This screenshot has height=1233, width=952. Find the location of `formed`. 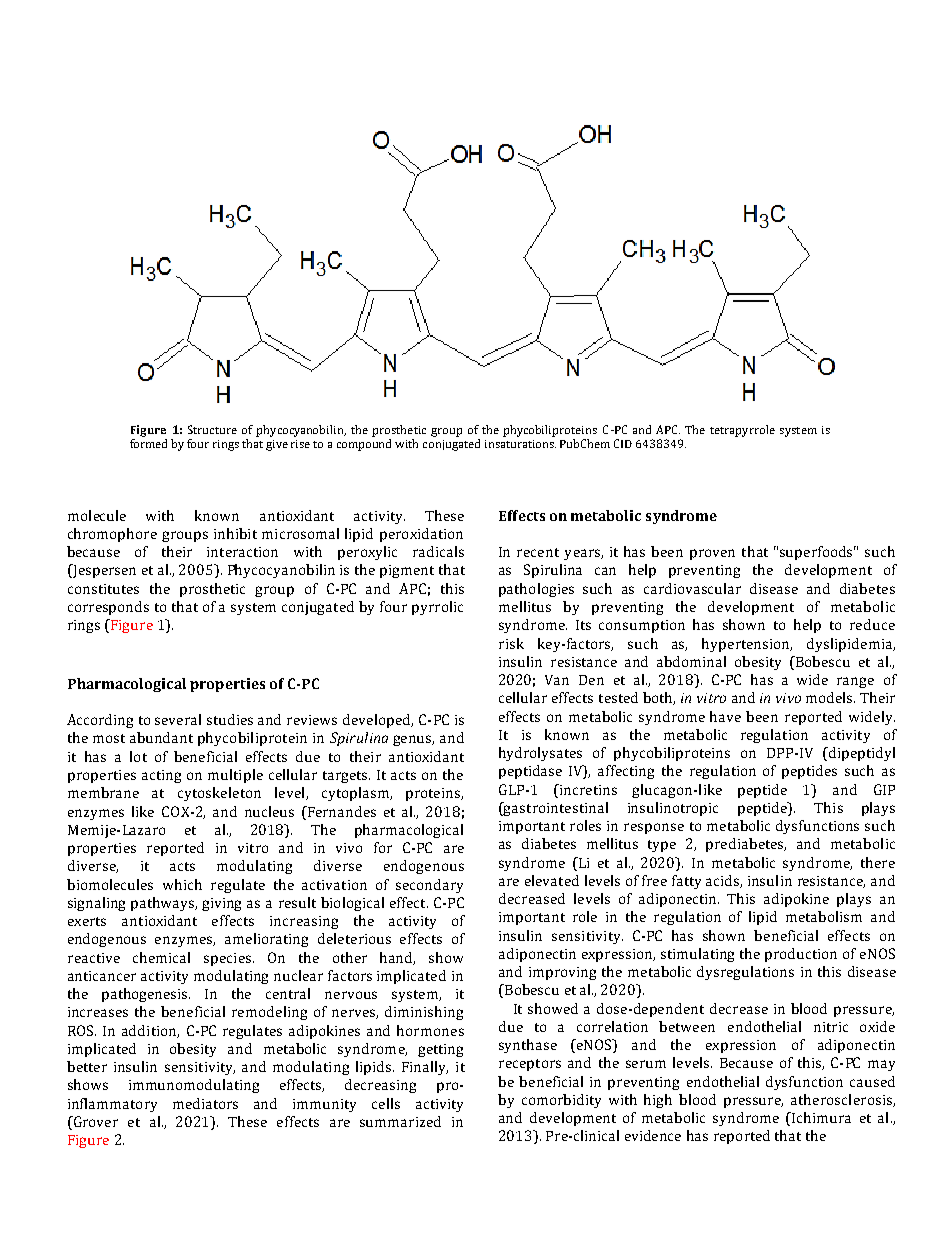

formed is located at coordinates (148, 443).
